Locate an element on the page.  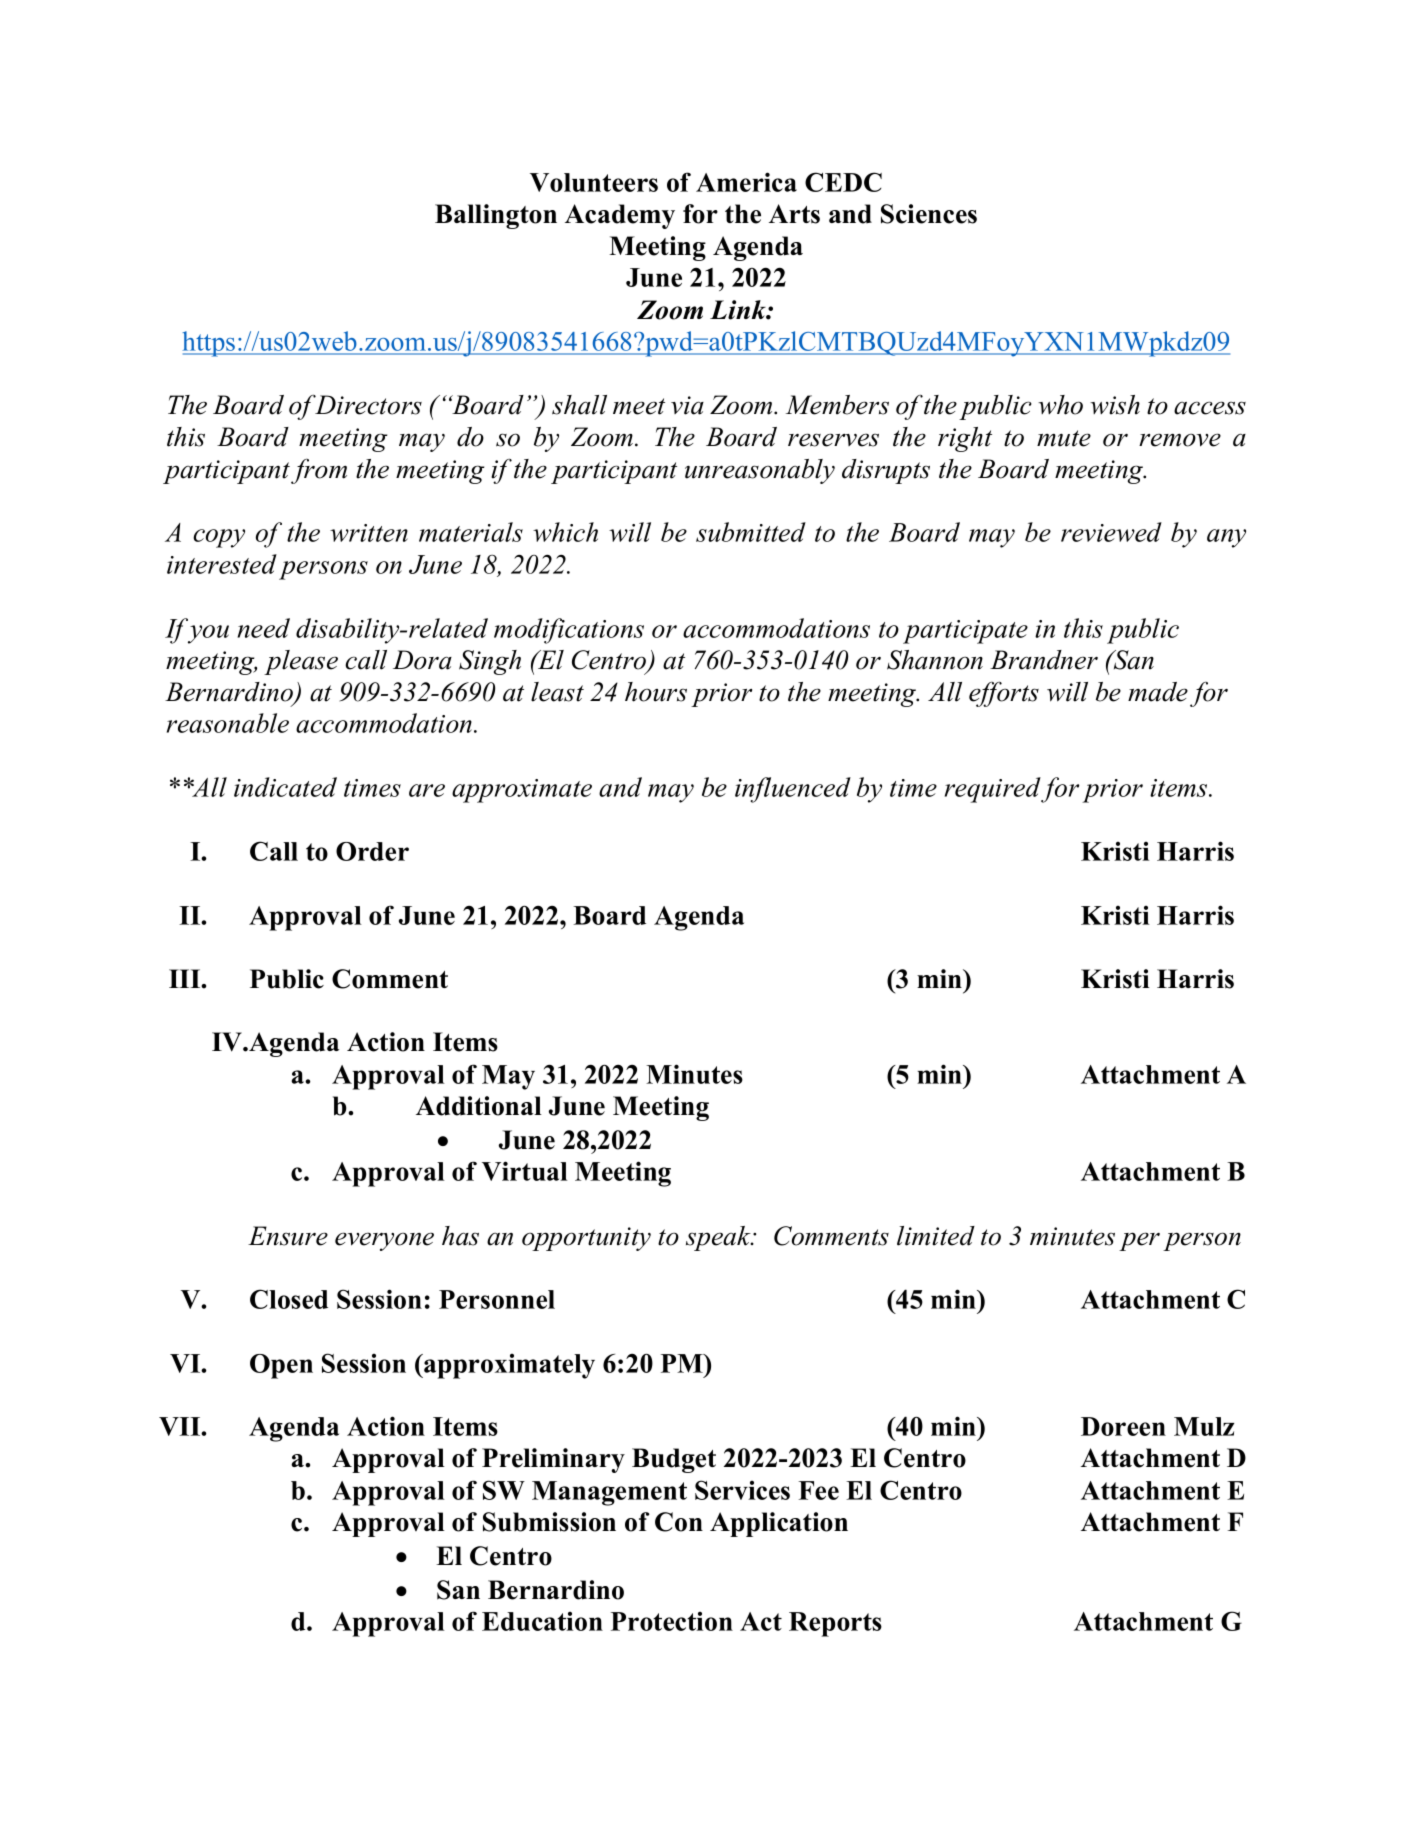
Protection is located at coordinates (672, 1621).
